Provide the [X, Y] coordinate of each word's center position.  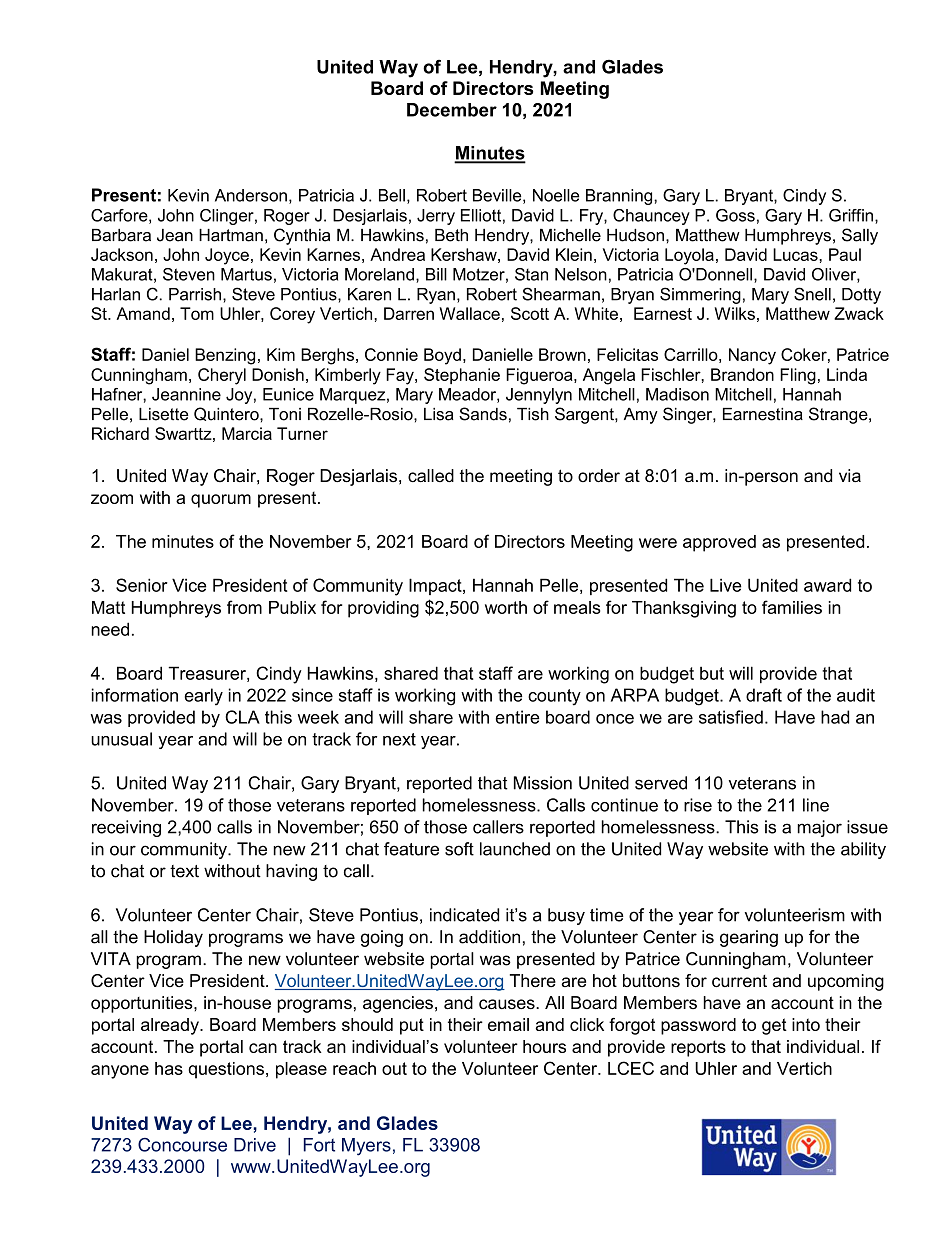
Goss [735, 215]
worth [506, 607]
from [244, 607]
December [452, 110]
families [792, 607]
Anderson [251, 195]
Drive [255, 1145]
